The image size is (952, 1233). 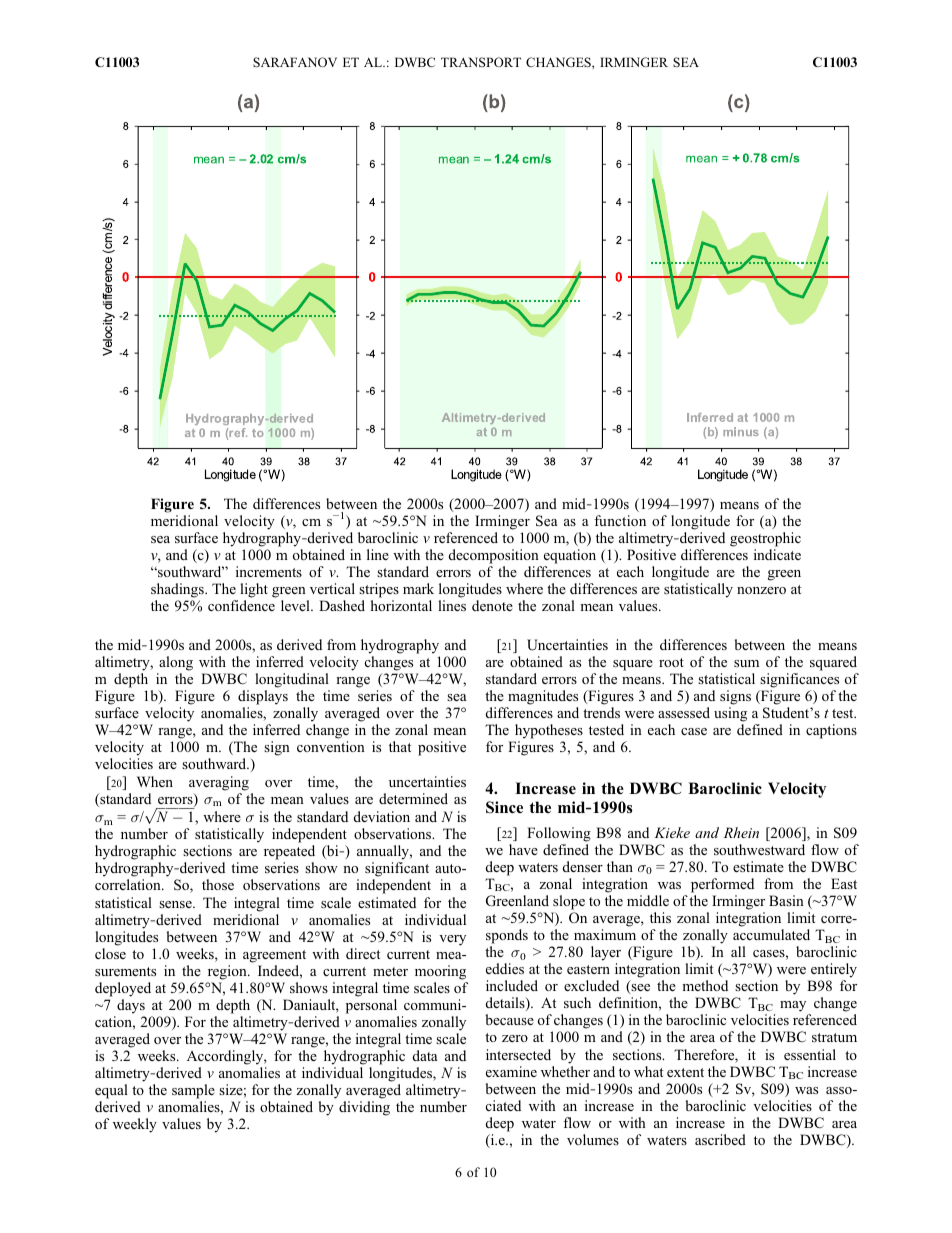 I want to click on have, so click(x=523, y=849).
